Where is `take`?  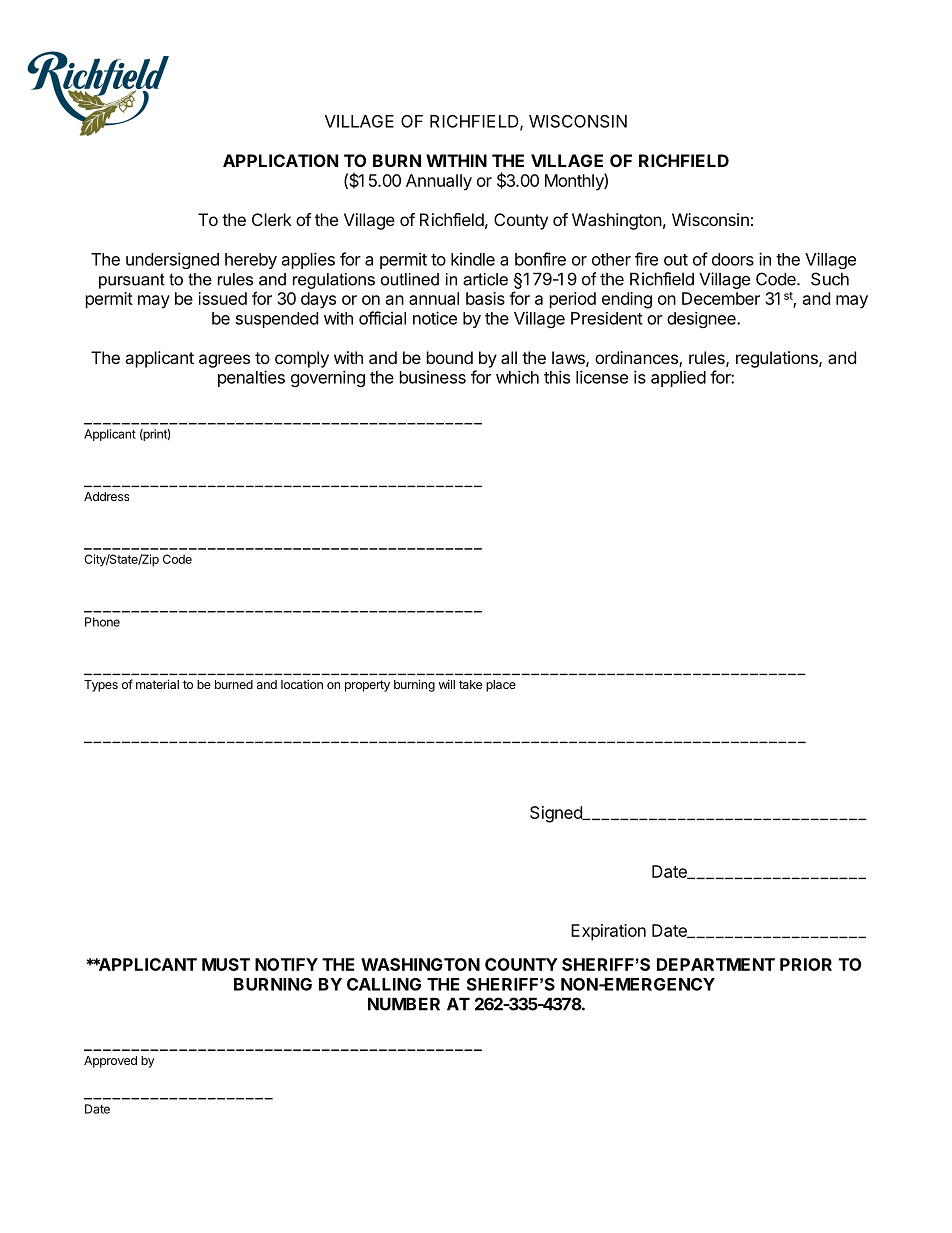
take is located at coordinates (470, 684).
